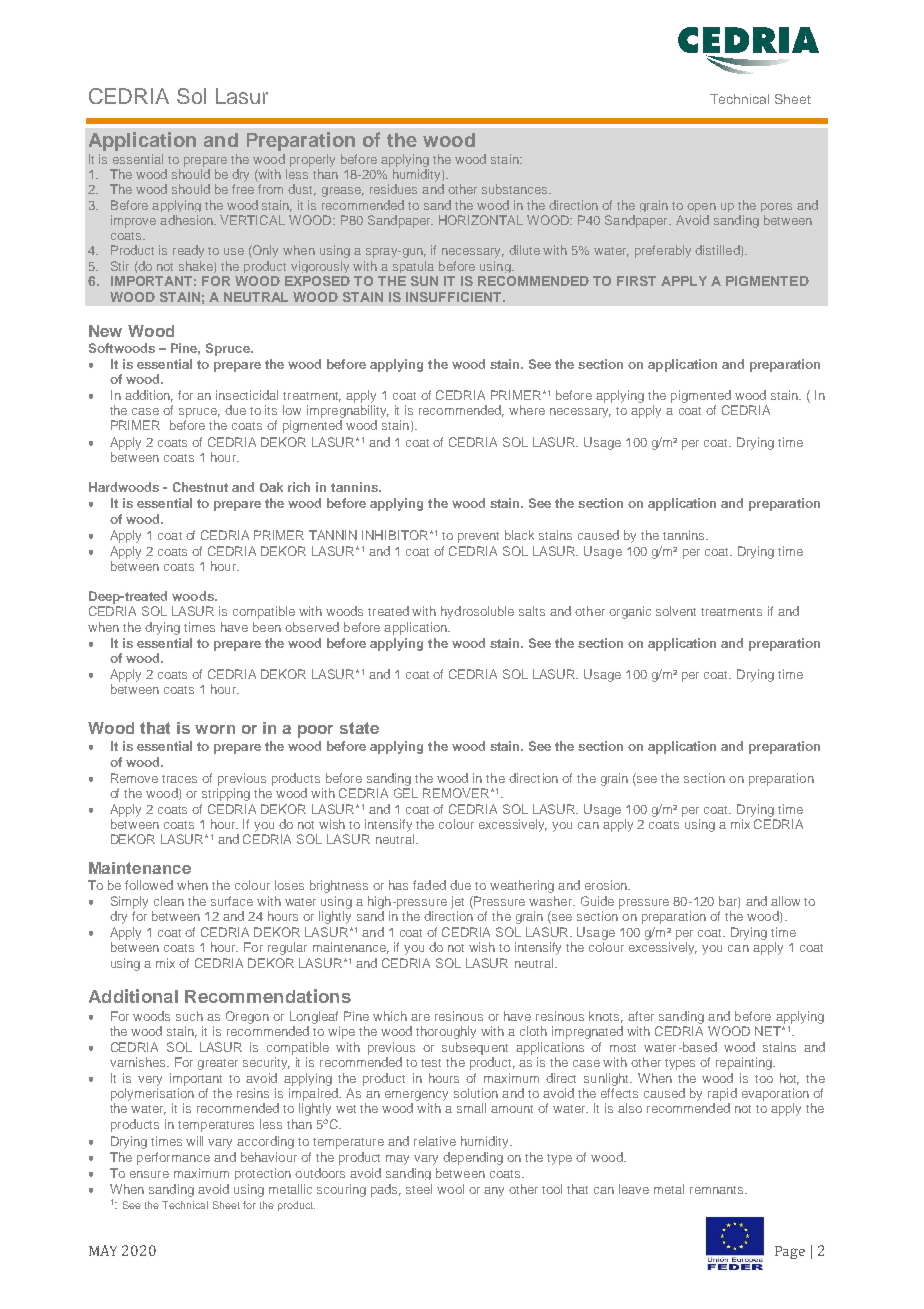 Image resolution: width=924 pixels, height=1309 pixels. Describe the element at coordinates (149, 1174) in the screenshot. I see `ensure` at that location.
